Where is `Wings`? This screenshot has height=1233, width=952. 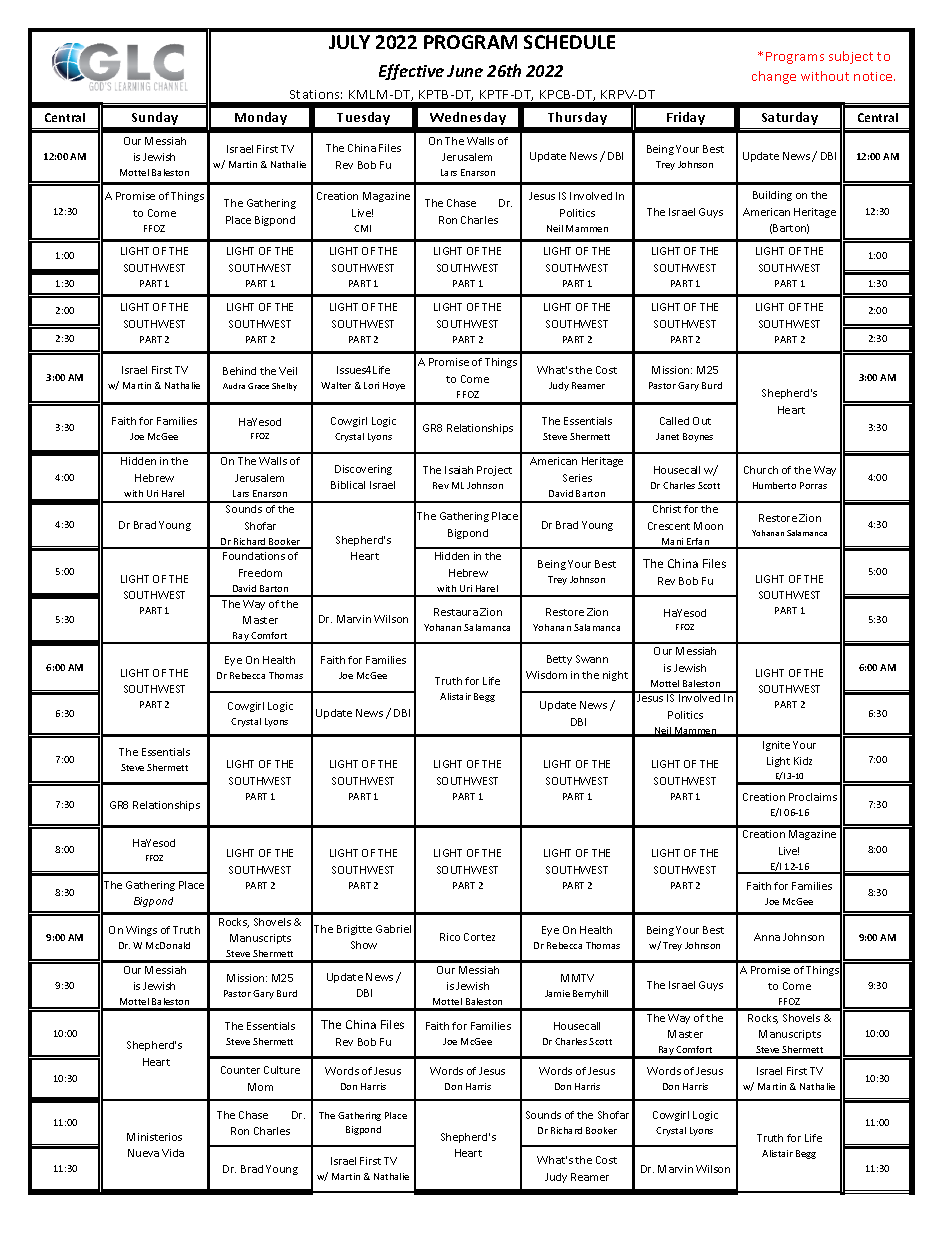 Wings is located at coordinates (141, 931).
